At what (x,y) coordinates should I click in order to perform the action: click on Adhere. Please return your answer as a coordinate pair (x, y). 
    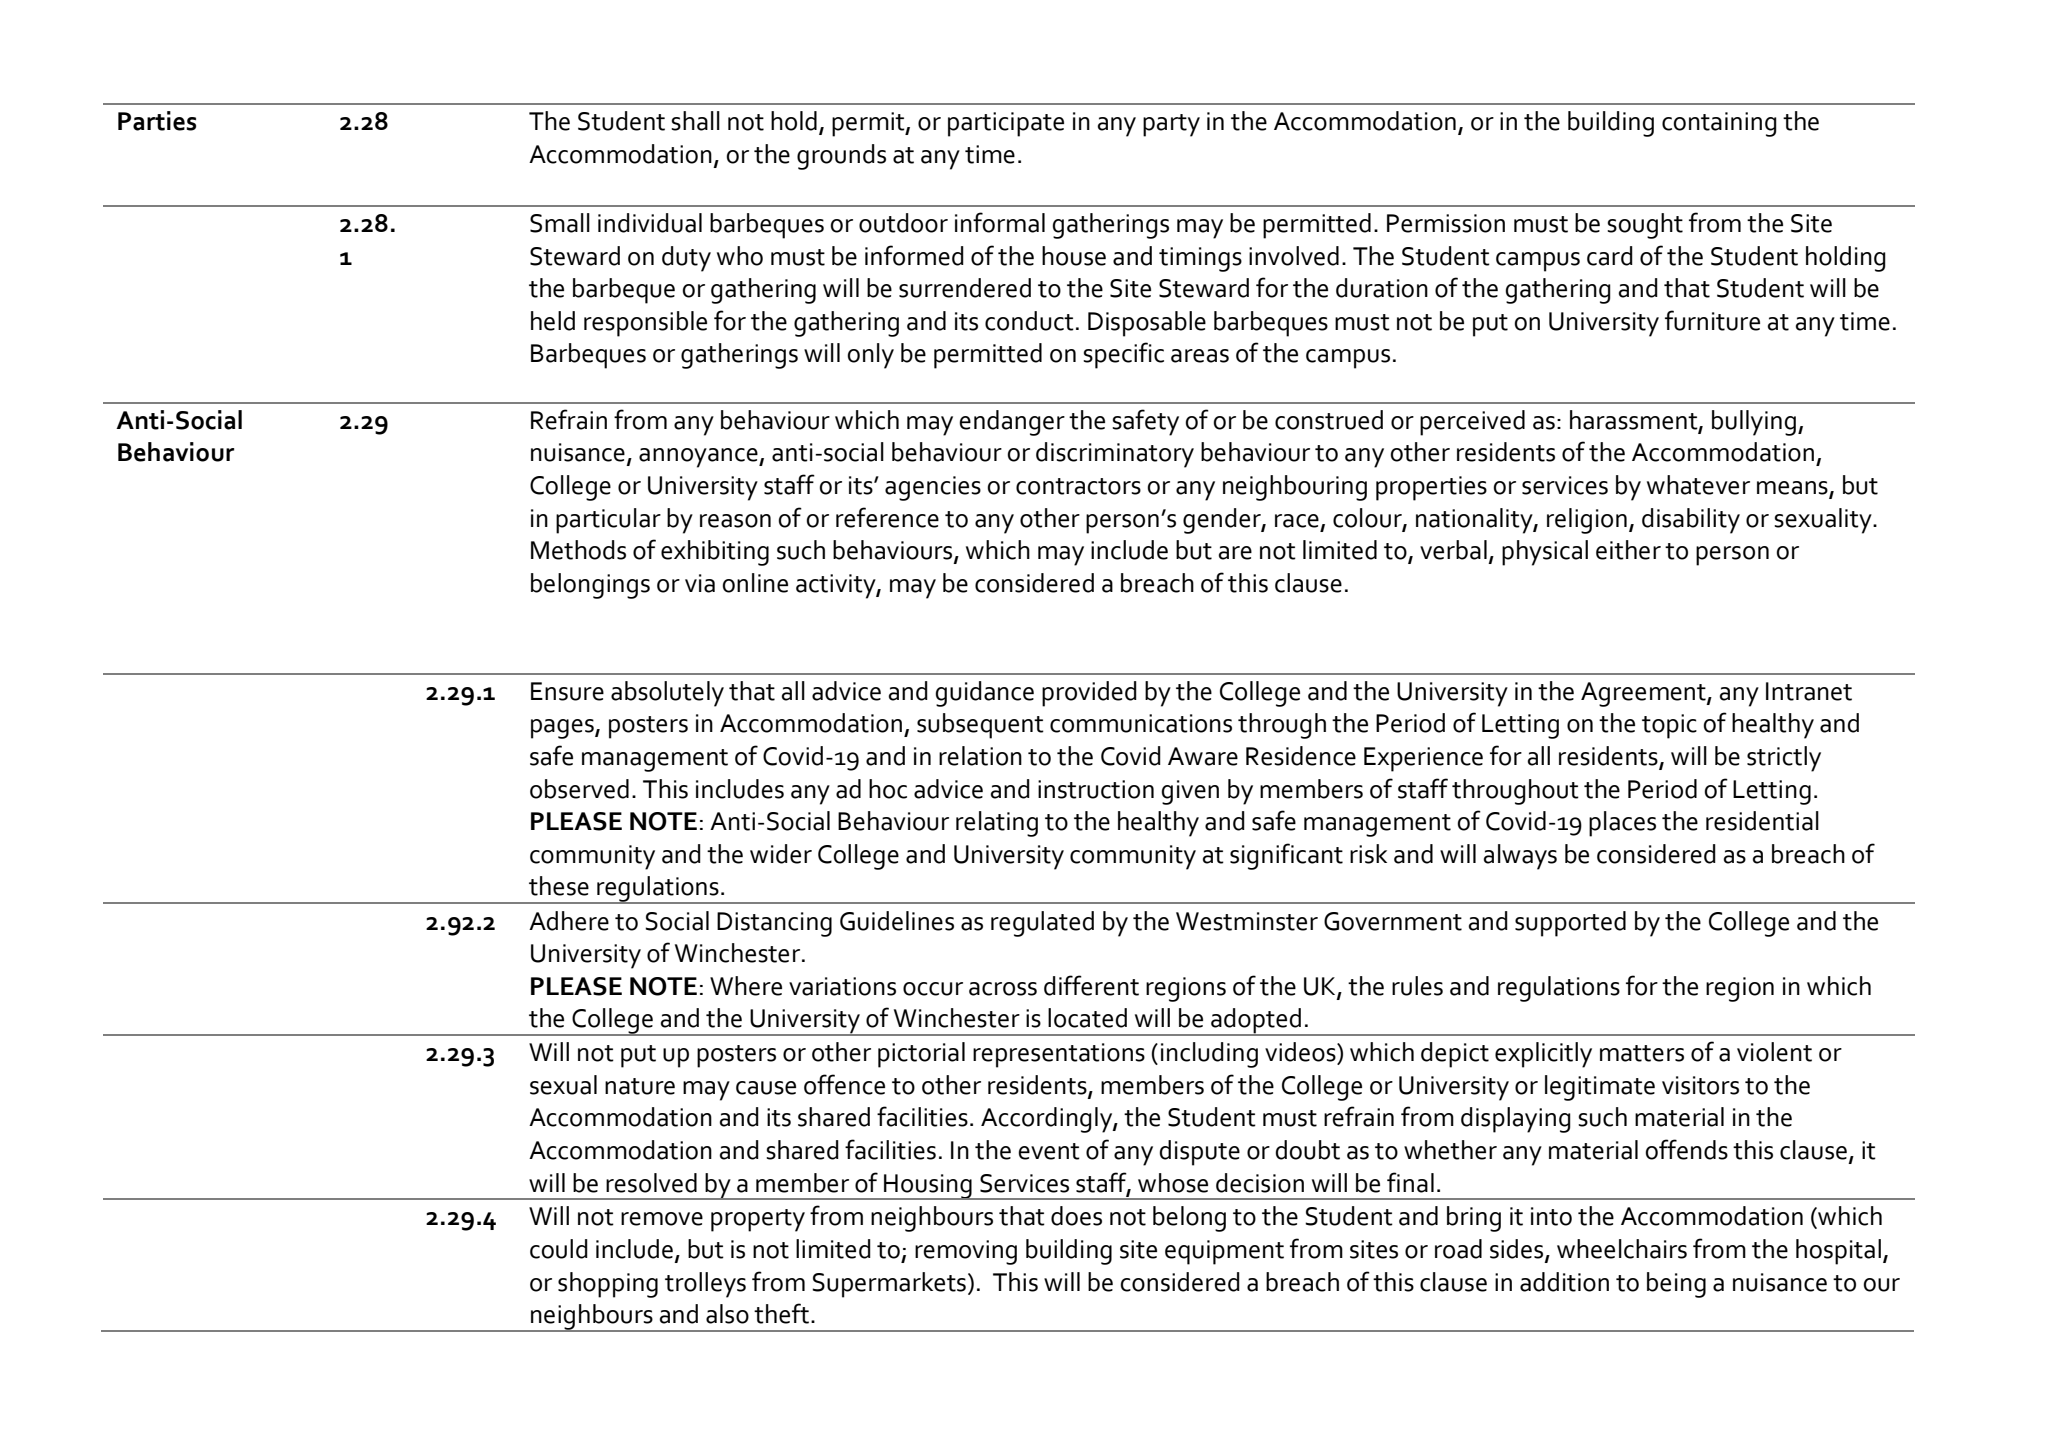
    Looking at the image, I should click on (569, 921).
